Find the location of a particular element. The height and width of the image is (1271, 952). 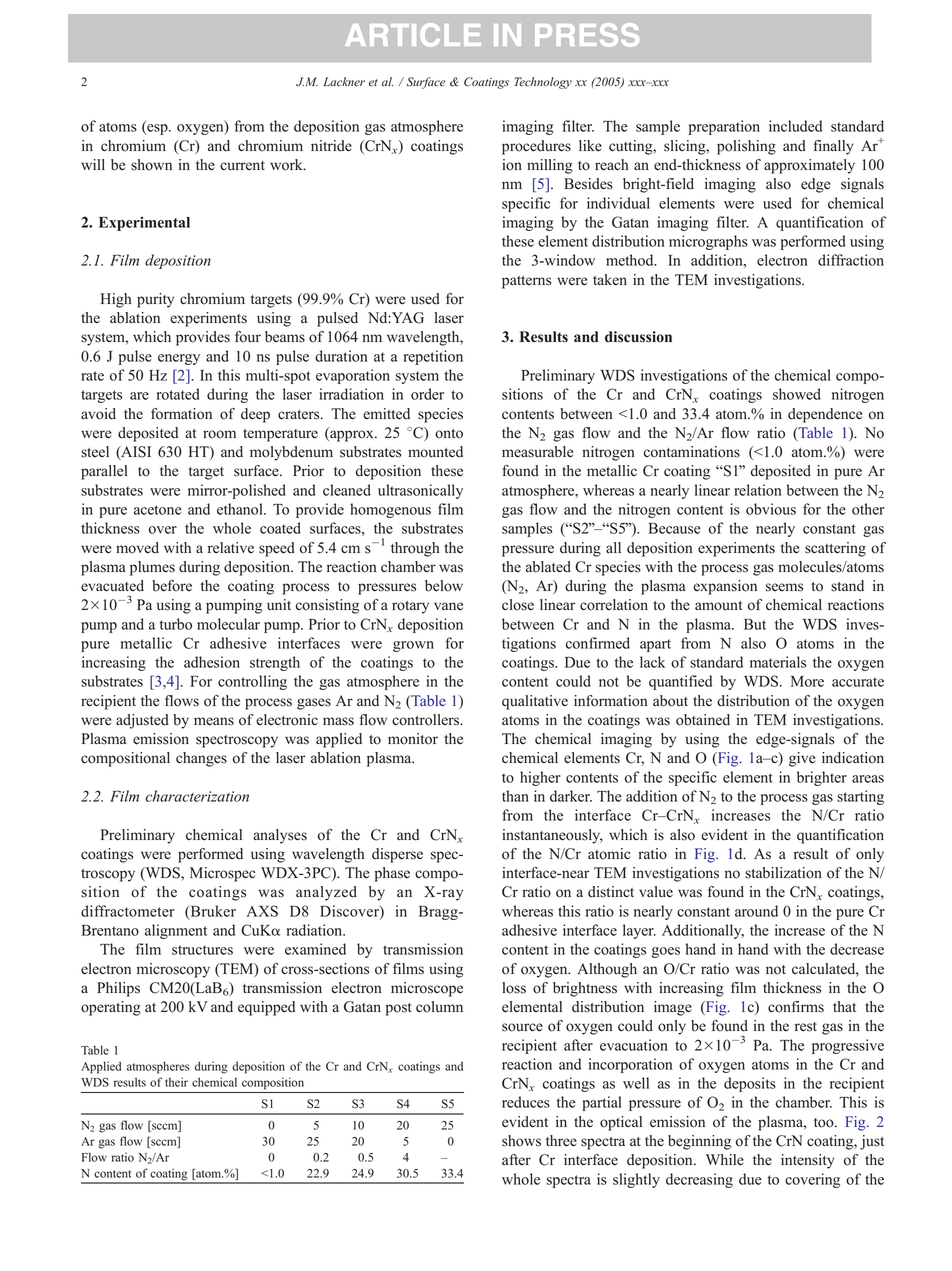

their is located at coordinates (176, 1082).
